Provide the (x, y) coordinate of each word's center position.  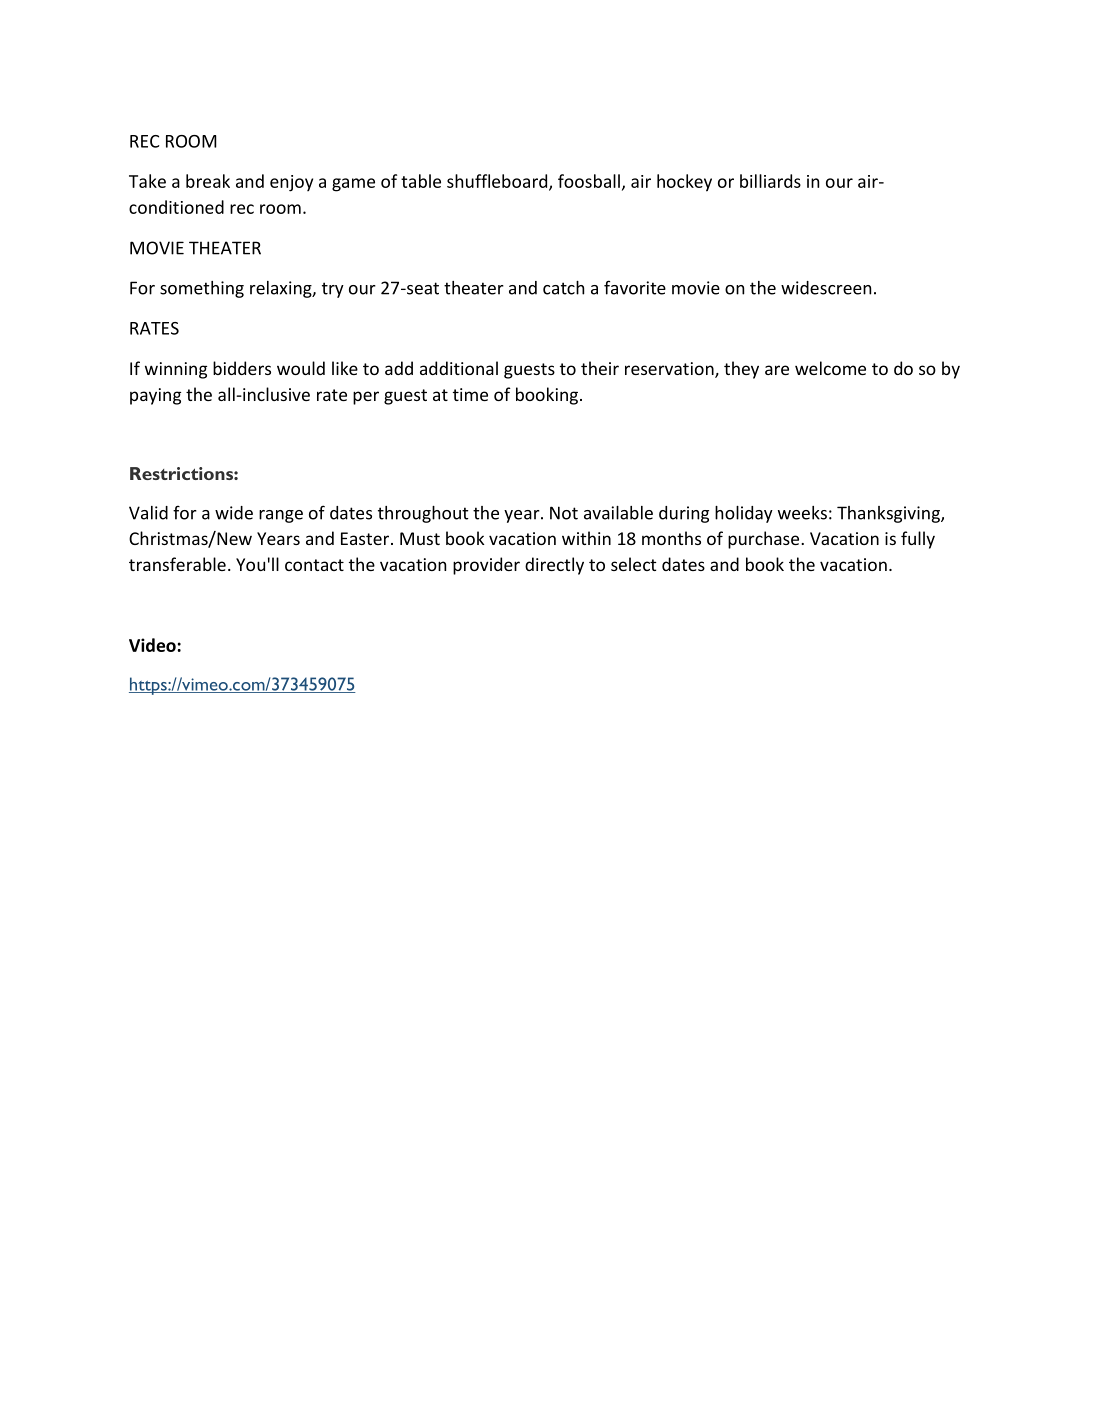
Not (564, 513)
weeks (802, 513)
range (281, 516)
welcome (830, 368)
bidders (242, 368)
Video (152, 645)
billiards (770, 181)
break (208, 181)
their (600, 368)
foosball (589, 181)
